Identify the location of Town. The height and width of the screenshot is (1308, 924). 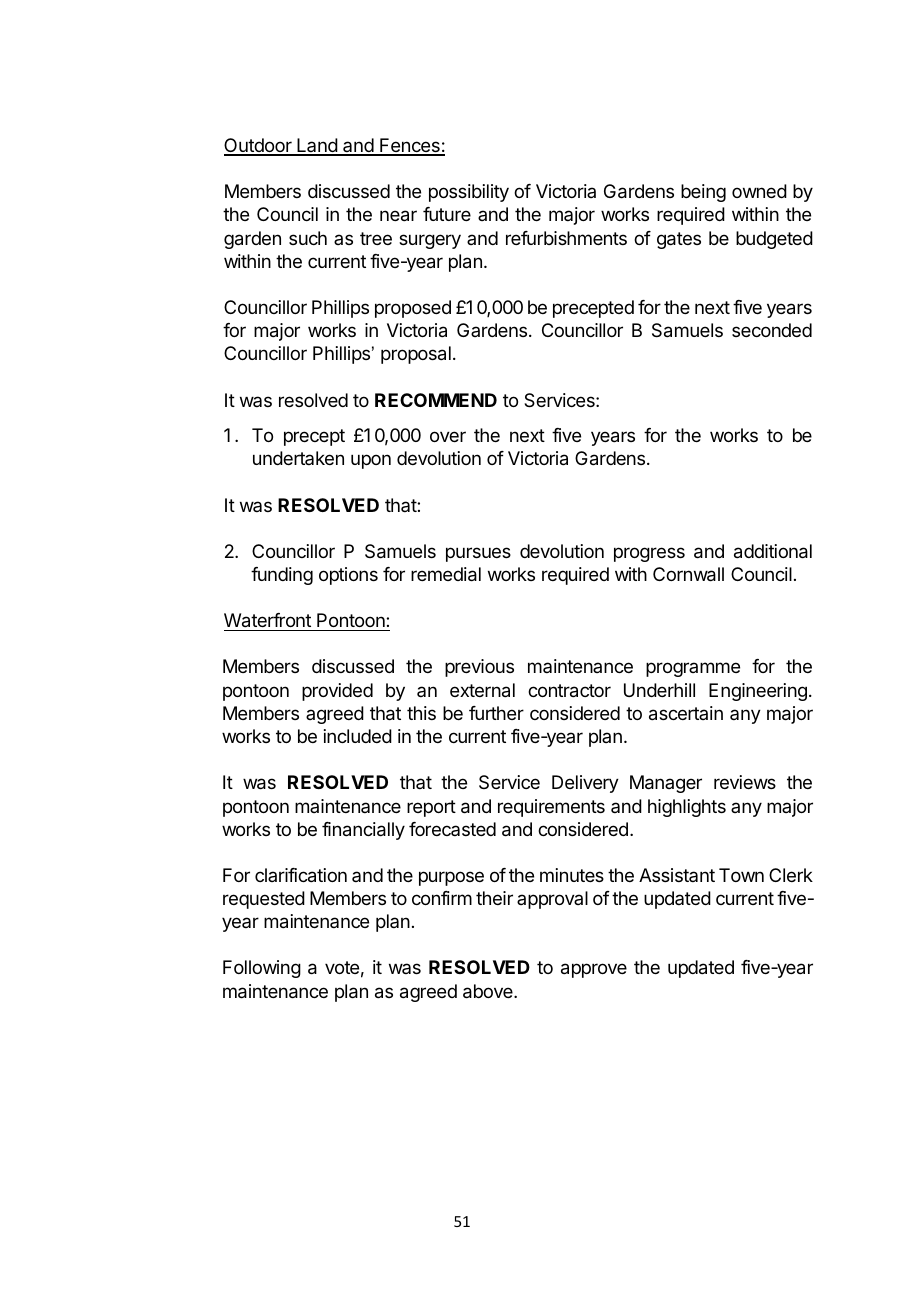
(741, 875).
